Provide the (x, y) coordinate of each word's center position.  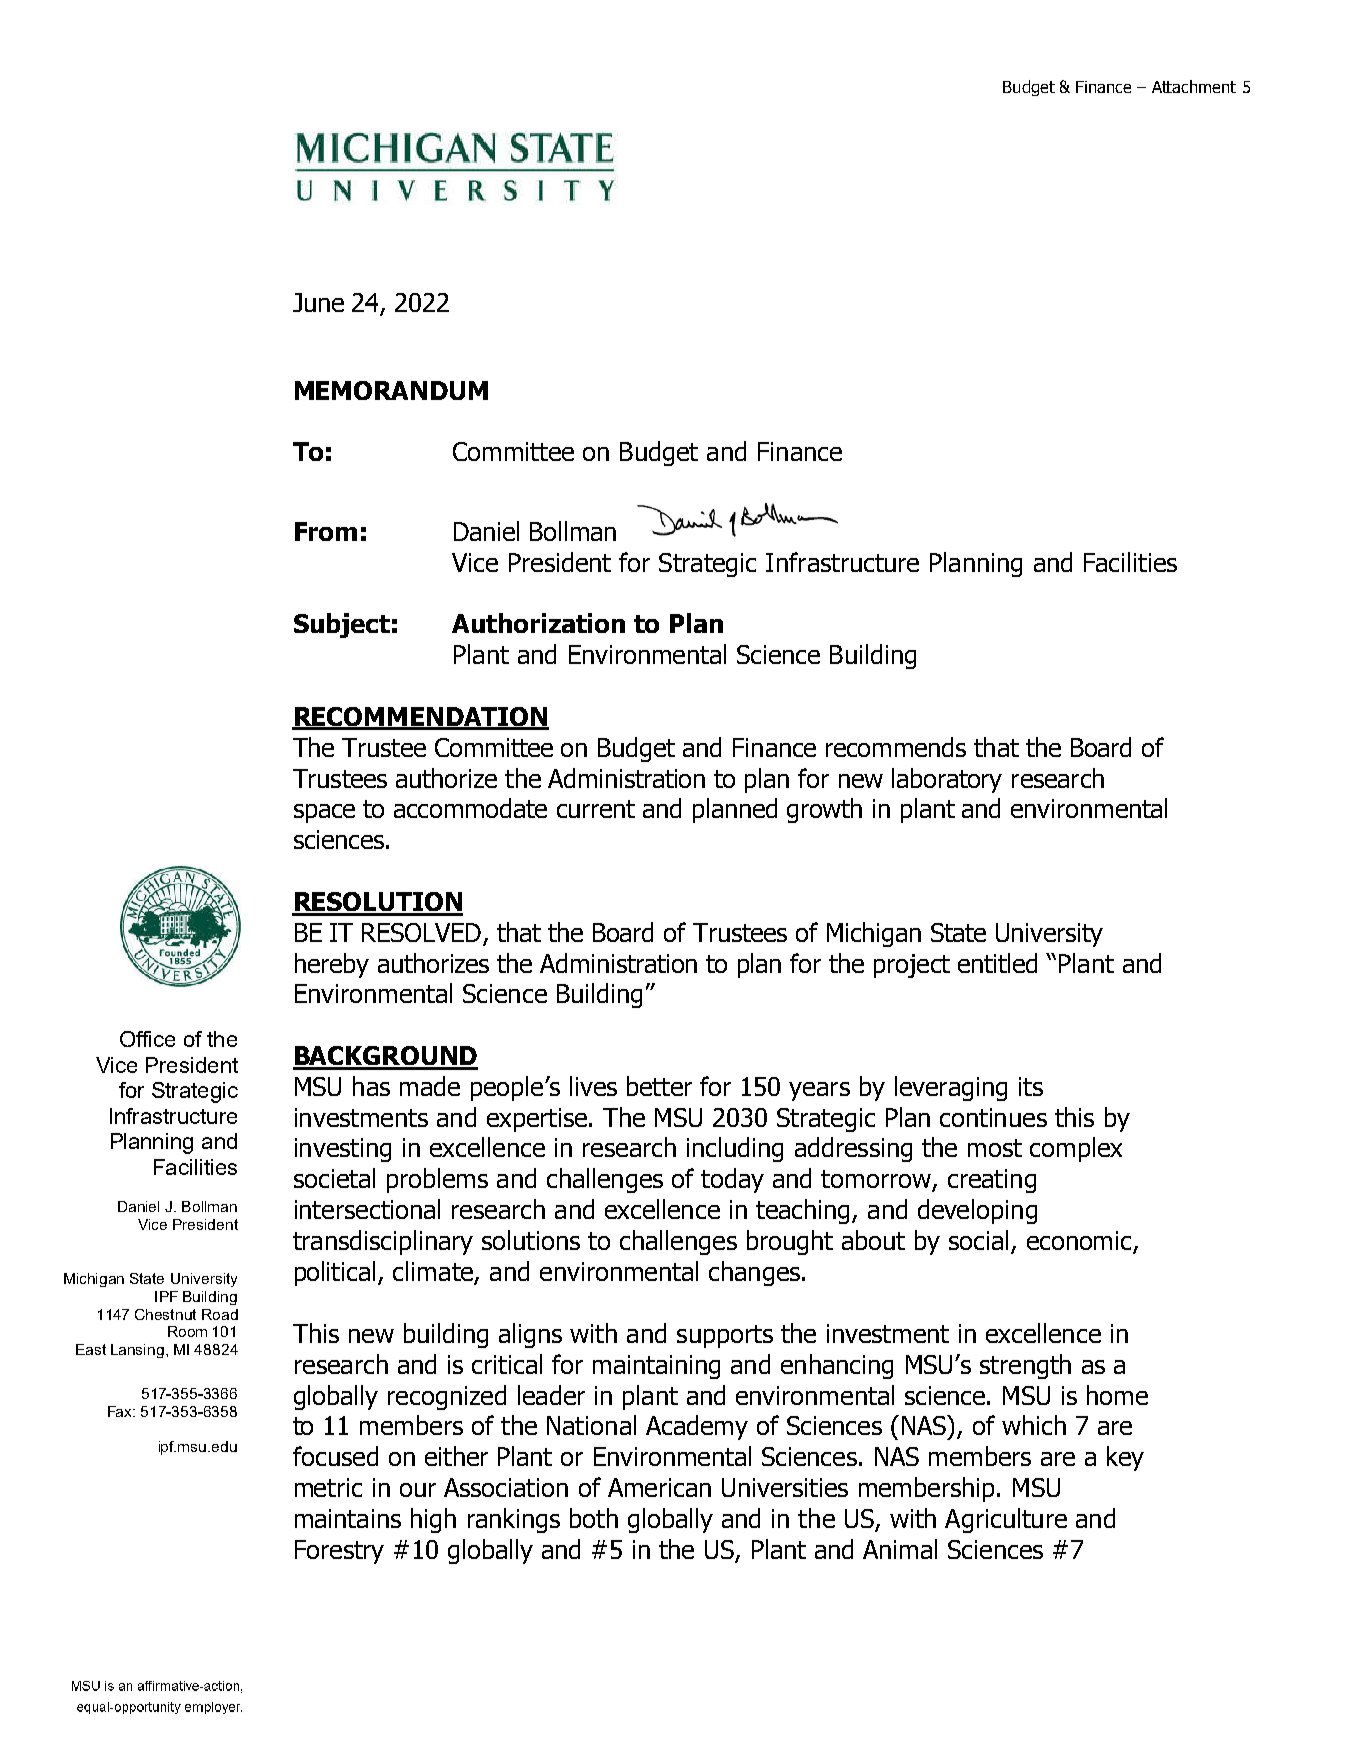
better (659, 1086)
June (318, 302)
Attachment (1194, 86)
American (659, 1487)
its (1031, 1086)
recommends (896, 747)
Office (147, 1039)
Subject (342, 625)
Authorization (538, 623)
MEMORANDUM (391, 390)
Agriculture (1006, 1520)
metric (328, 1487)
